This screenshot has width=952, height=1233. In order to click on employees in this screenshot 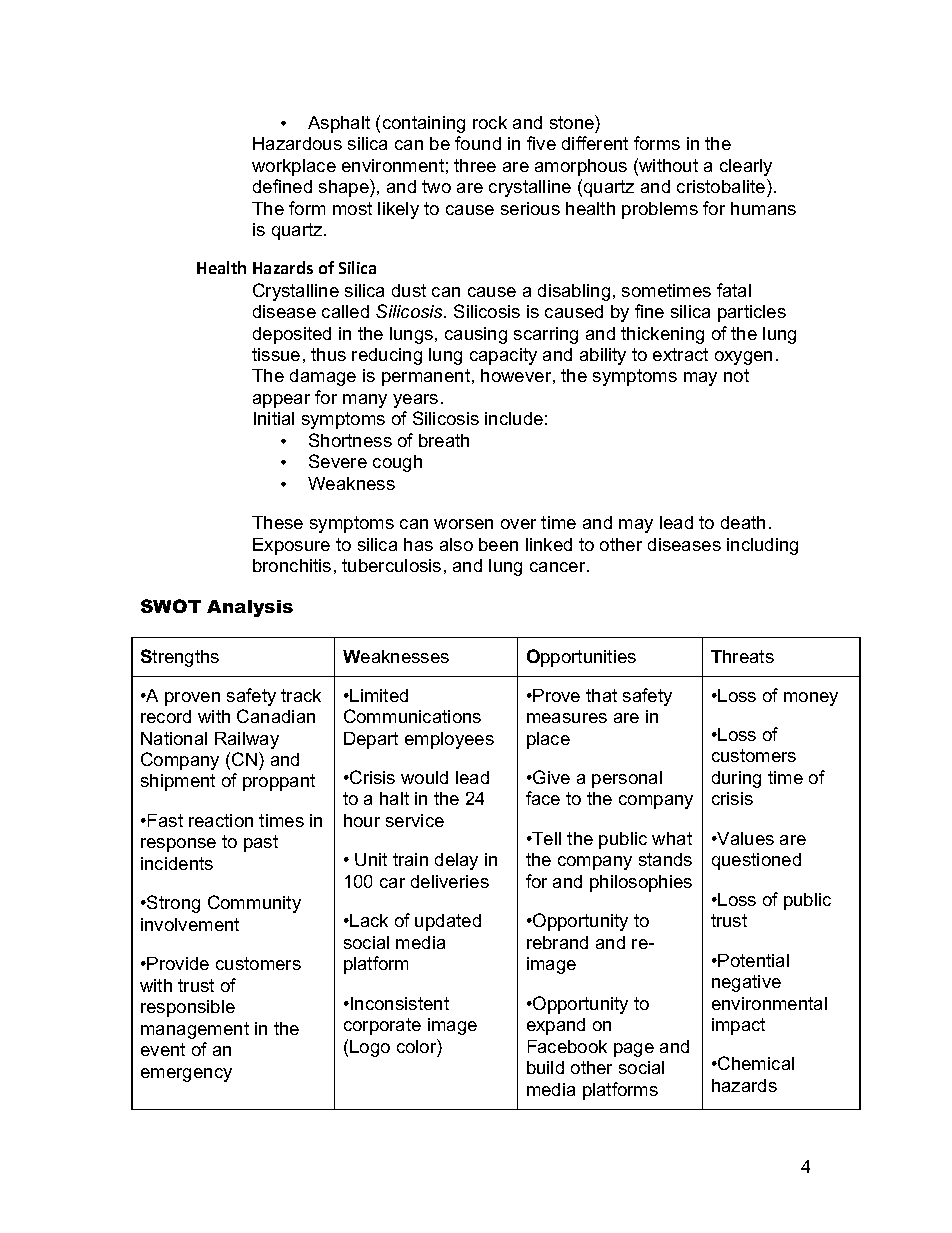, I will do `click(449, 740)`.
